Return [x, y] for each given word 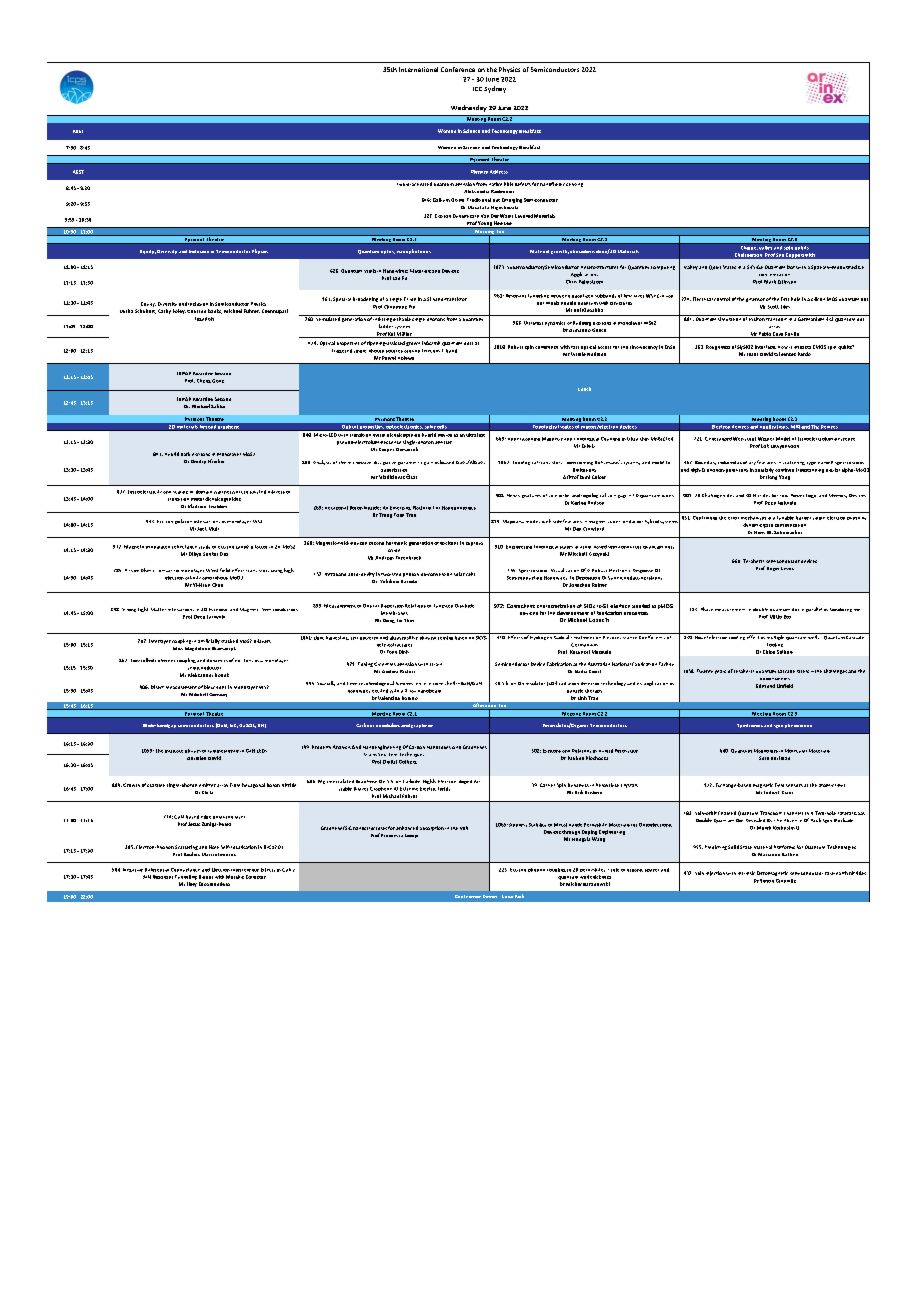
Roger [773, 569]
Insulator [535, 683]
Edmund [765, 686]
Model [783, 439]
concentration [774, 275]
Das [224, 554]
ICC [477, 89]
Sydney [495, 89]
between [560, 296]
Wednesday [469, 108]
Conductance [185, 870]
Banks [215, 311]
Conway [218, 695]
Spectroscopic [533, 571]
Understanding [524, 439]
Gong [218, 381]
